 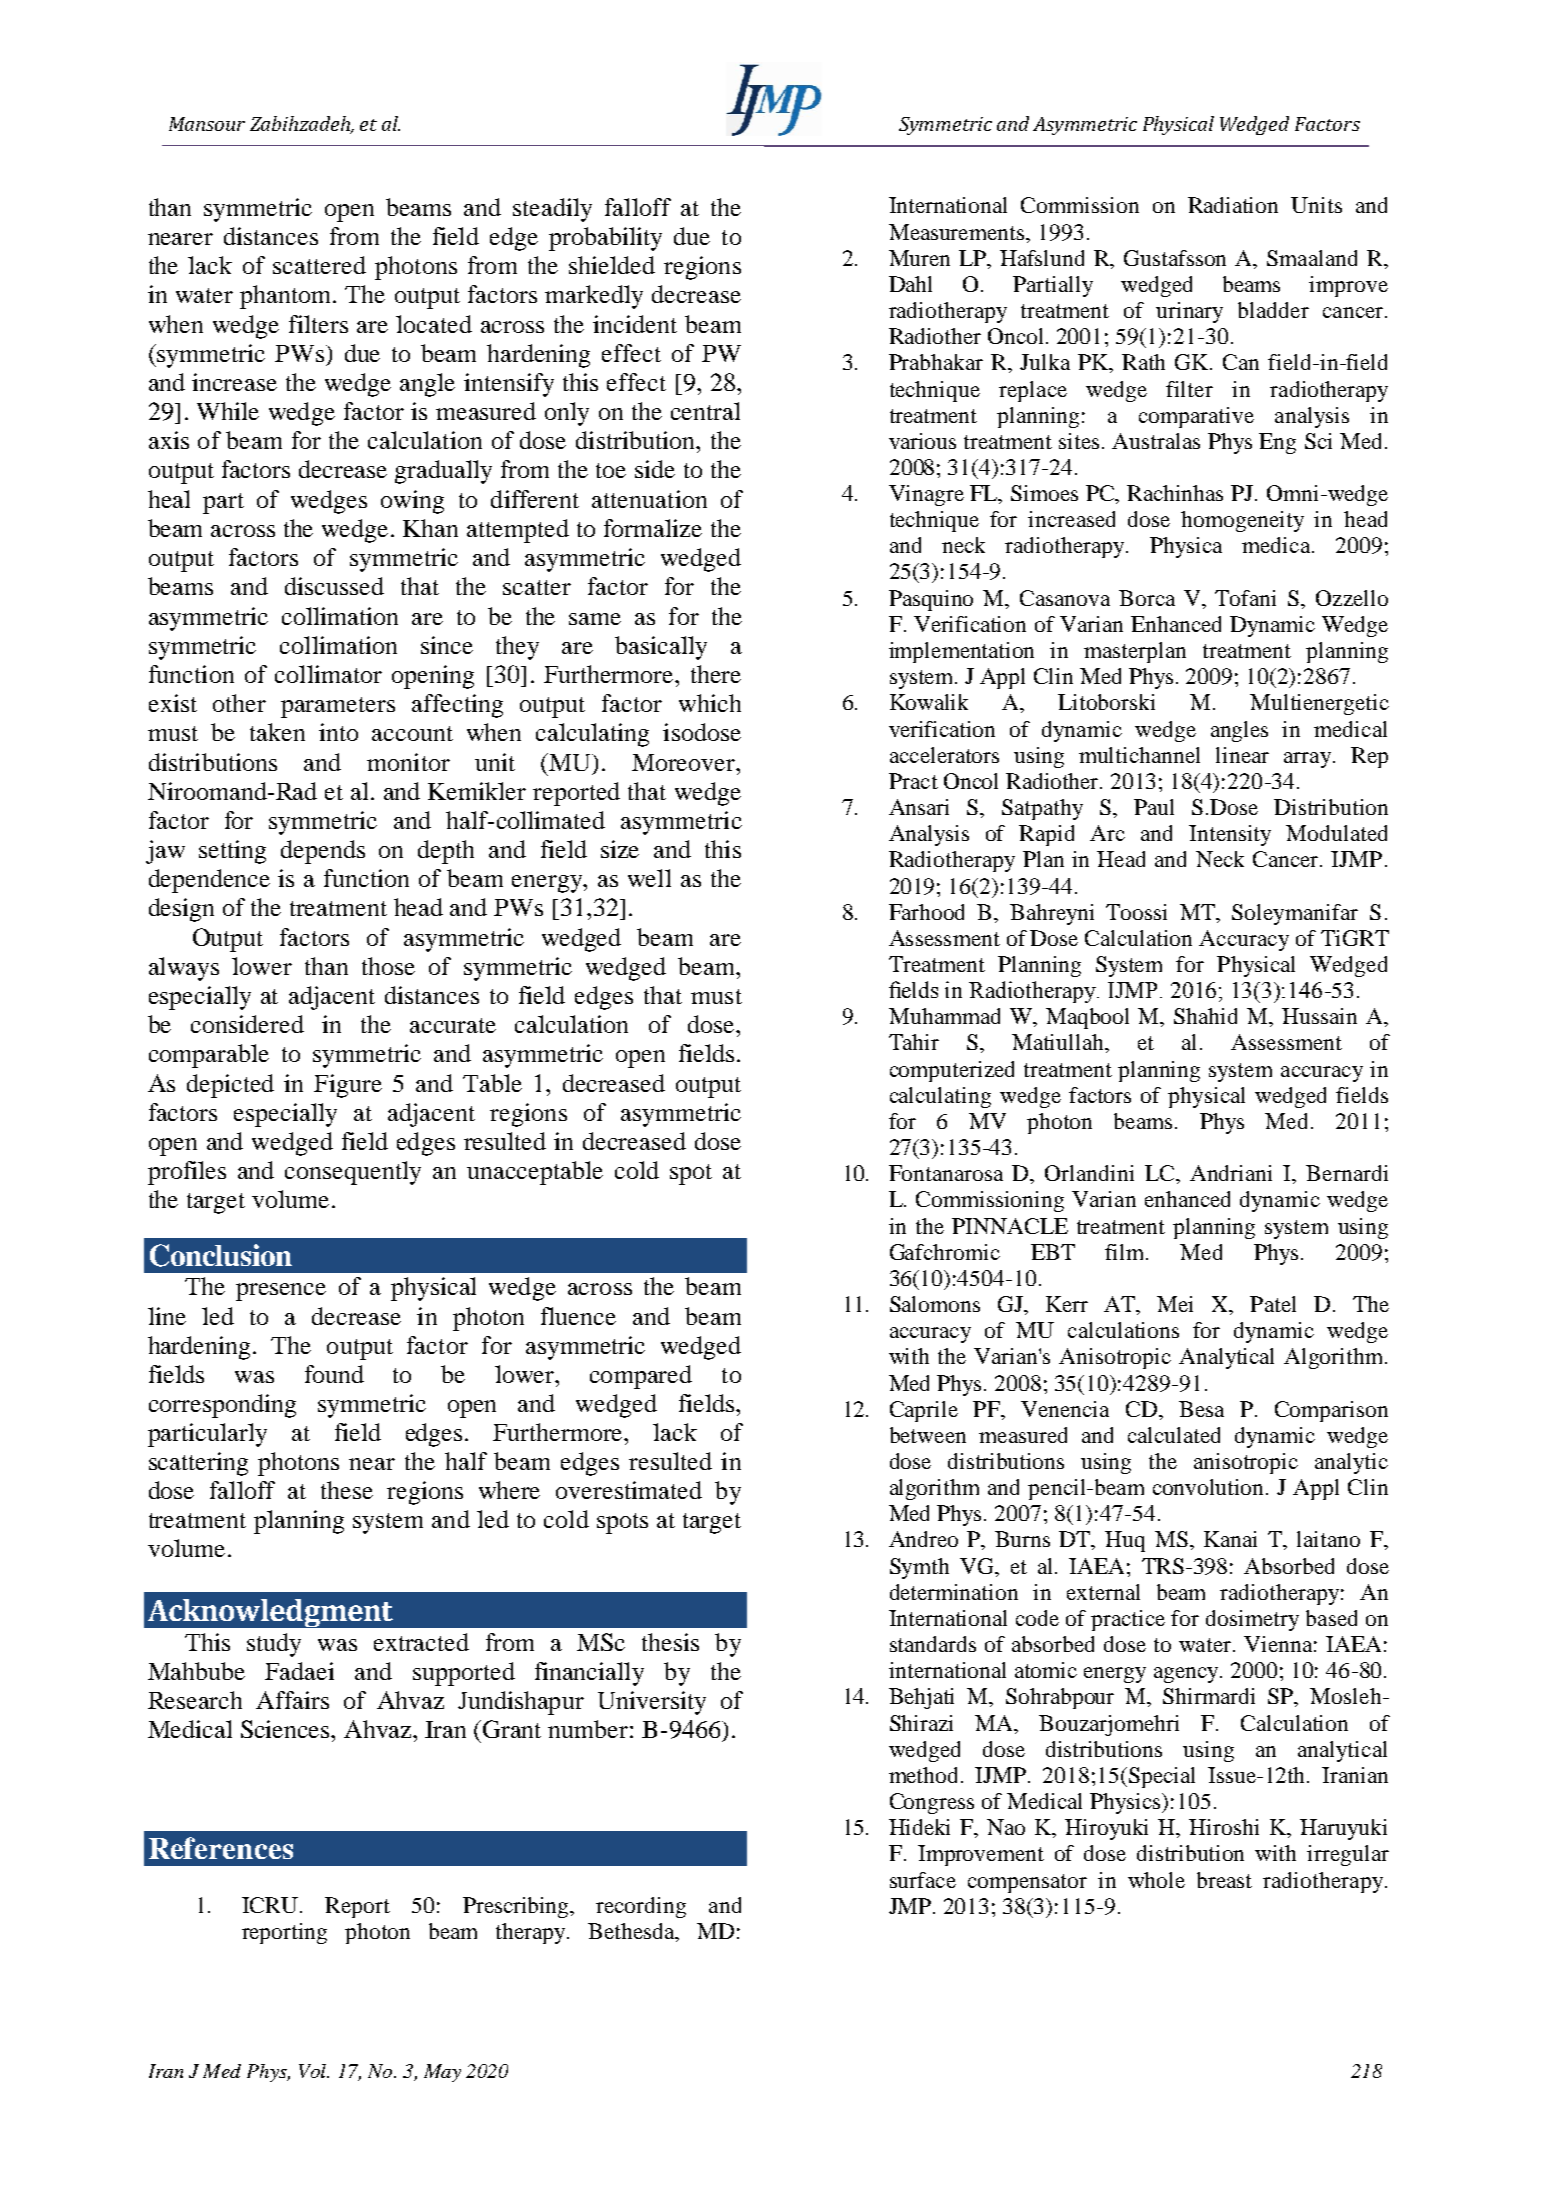 I want to click on discussed, so click(x=334, y=586).
